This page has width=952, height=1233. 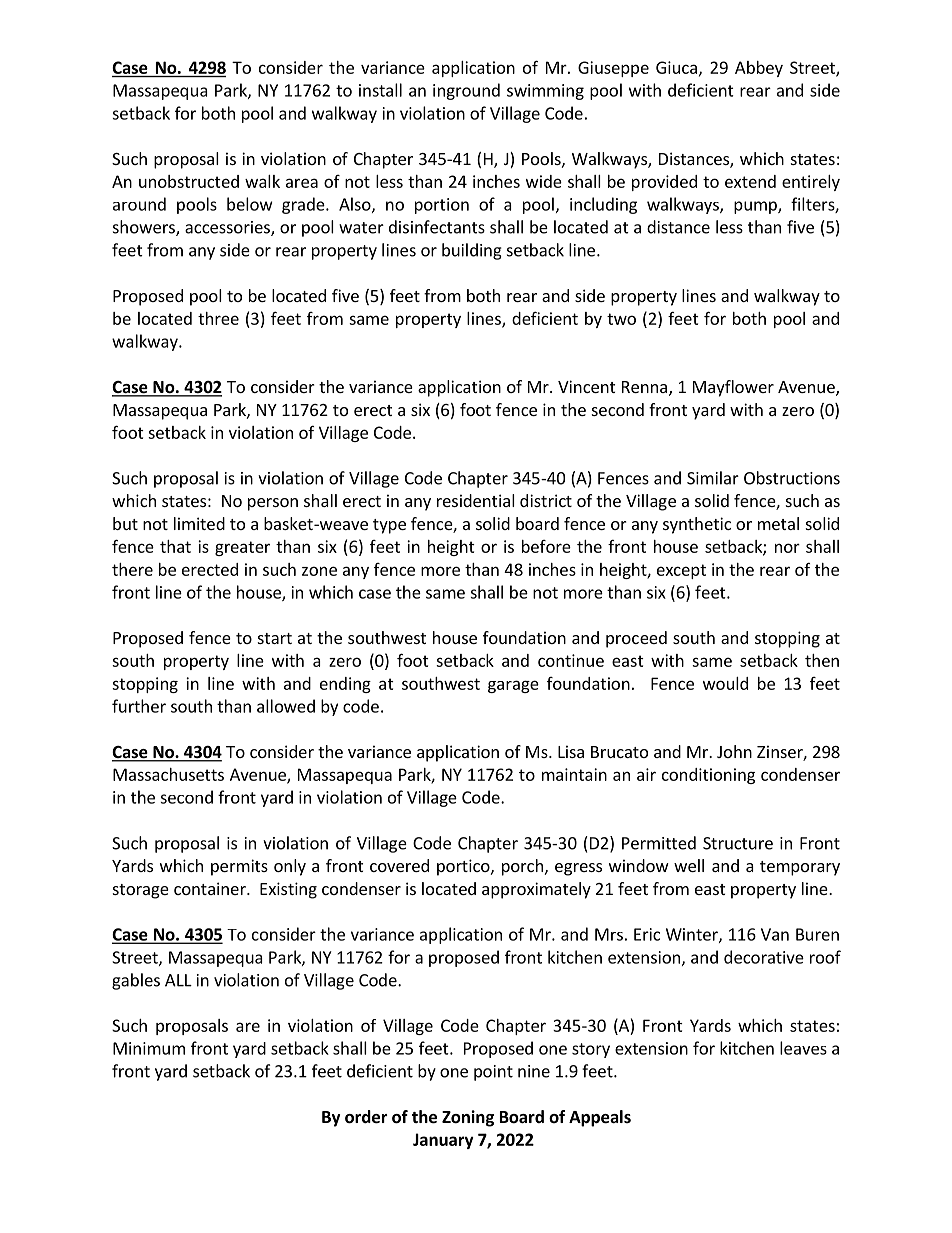 What do you see at coordinates (681, 571) in the page?
I see `except` at bounding box center [681, 571].
